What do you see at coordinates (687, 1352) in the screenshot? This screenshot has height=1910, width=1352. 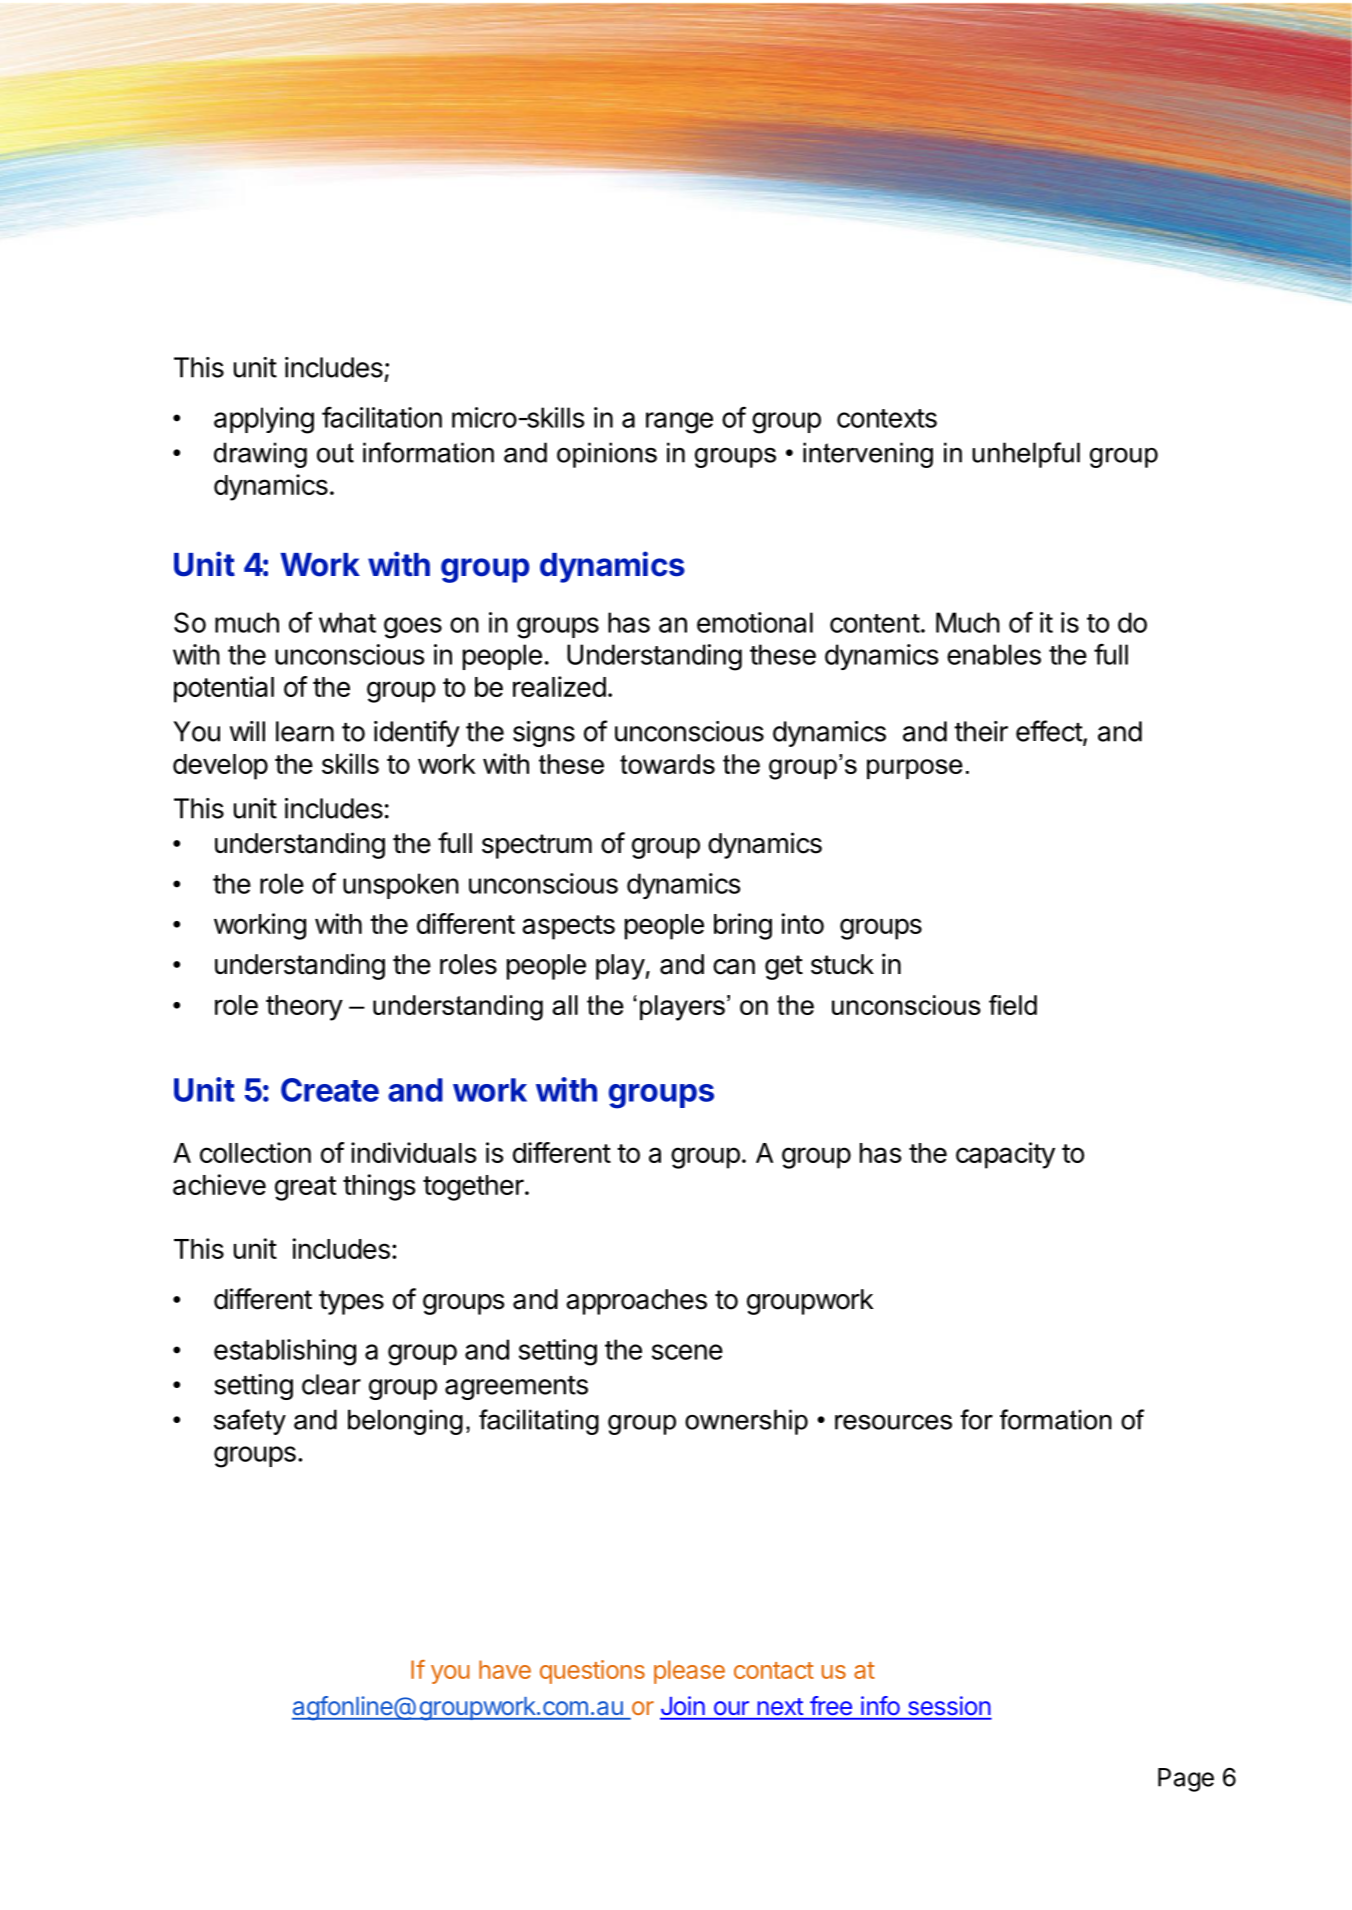 I see `scene` at bounding box center [687, 1352].
